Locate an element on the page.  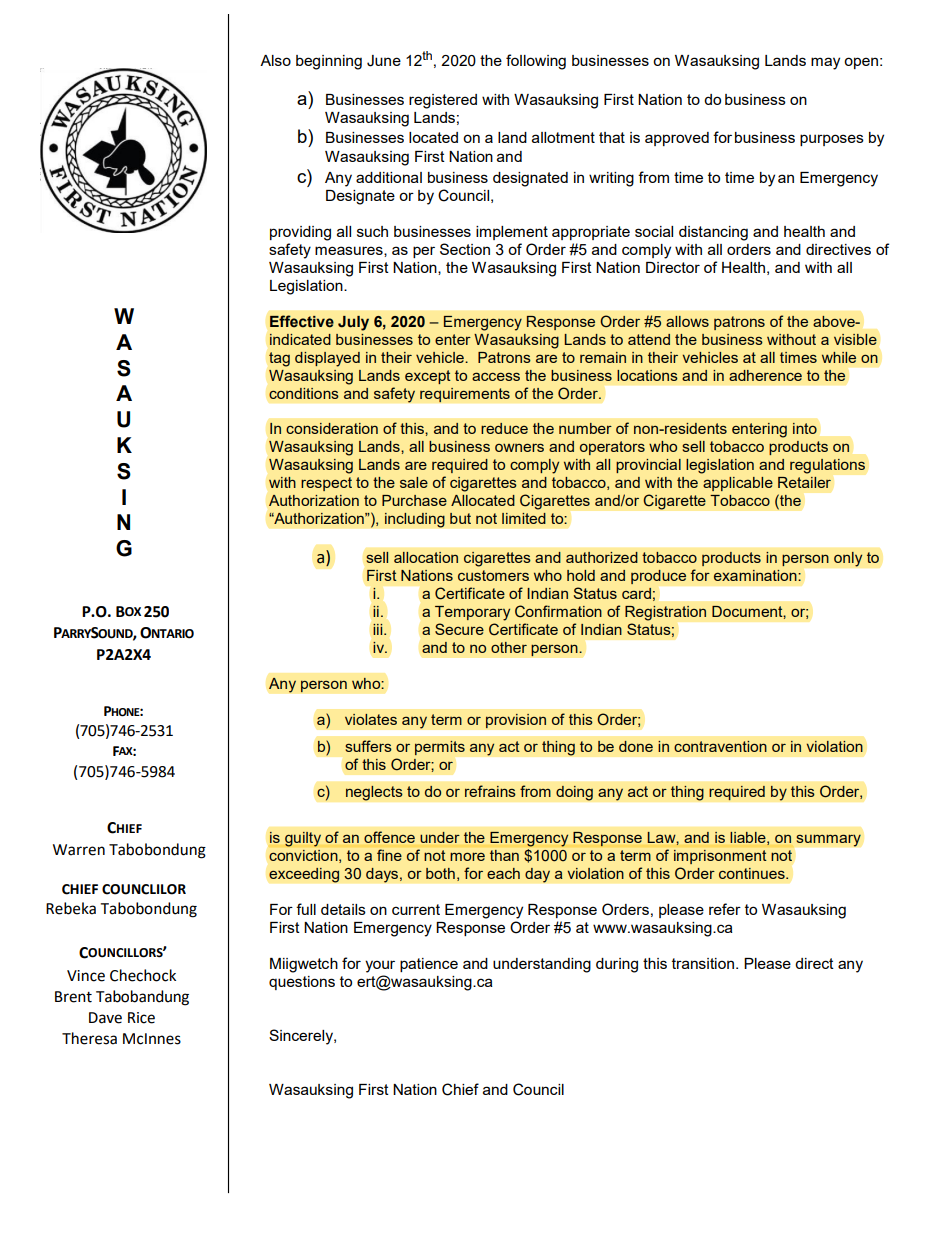
only is located at coordinates (848, 559).
